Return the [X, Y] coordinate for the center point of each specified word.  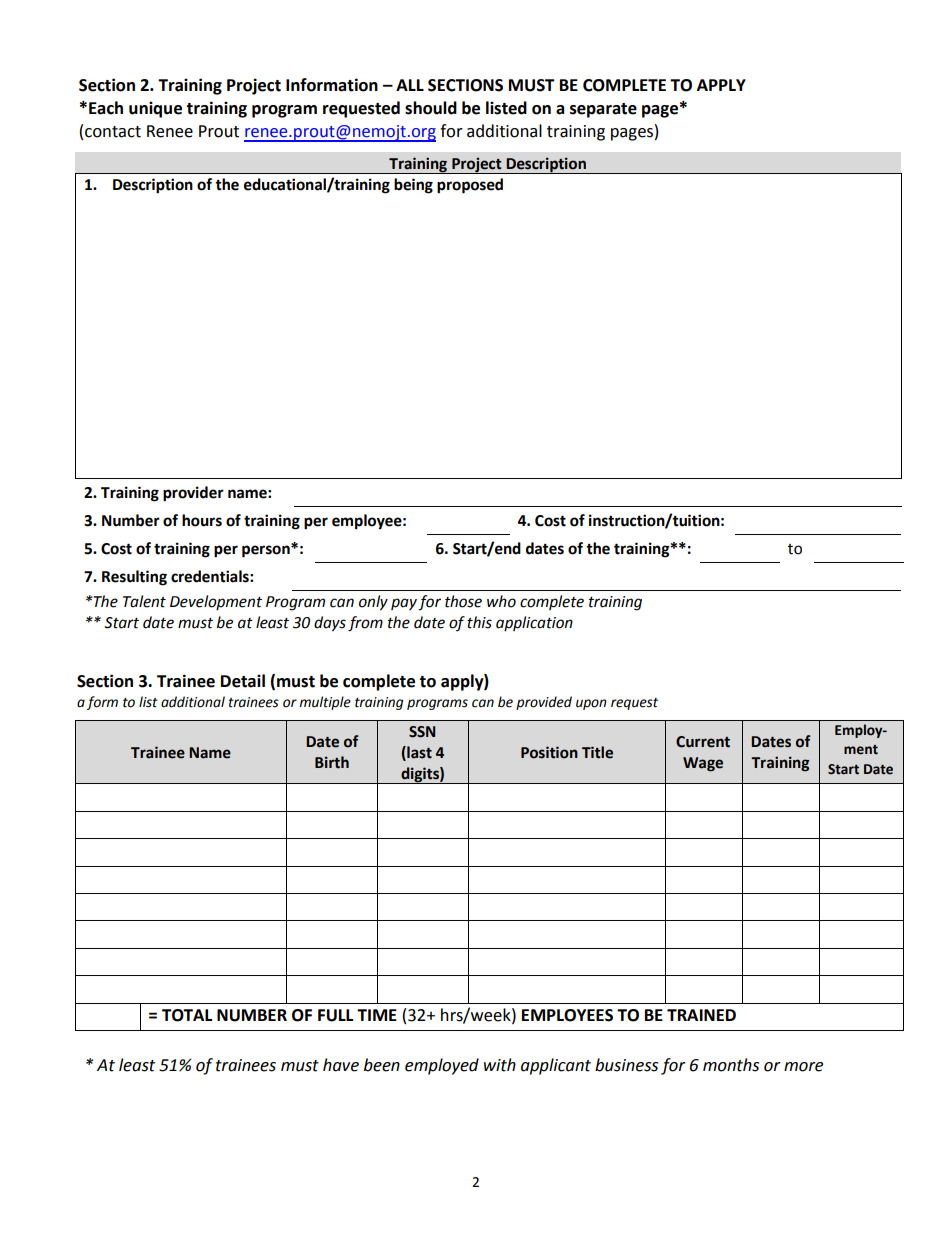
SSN [422, 732]
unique [155, 109]
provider [193, 494]
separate [603, 110]
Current [703, 742]
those [463, 601]
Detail [243, 681]
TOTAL [187, 1015]
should [431, 108]
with [500, 1065]
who [501, 601]
